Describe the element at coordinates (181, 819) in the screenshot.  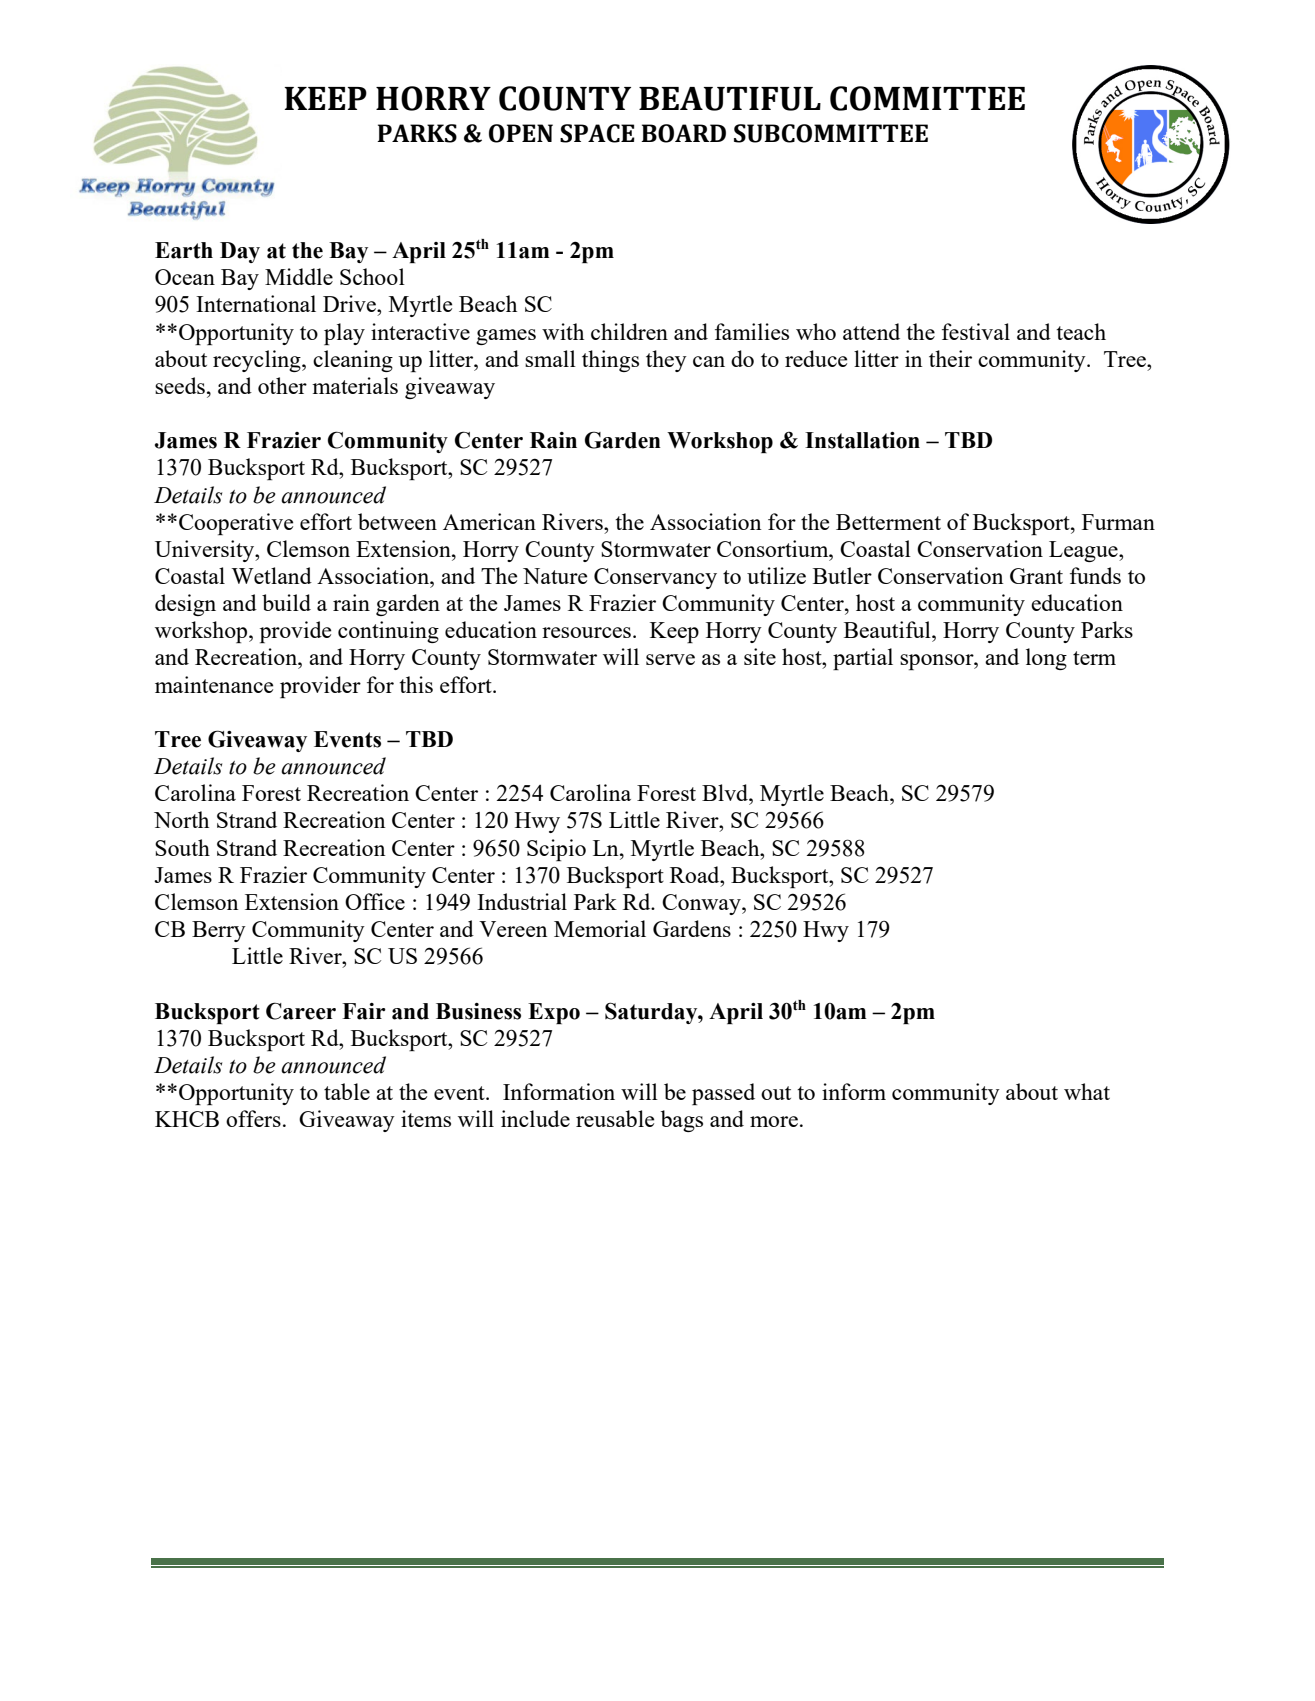
I see `North` at that location.
